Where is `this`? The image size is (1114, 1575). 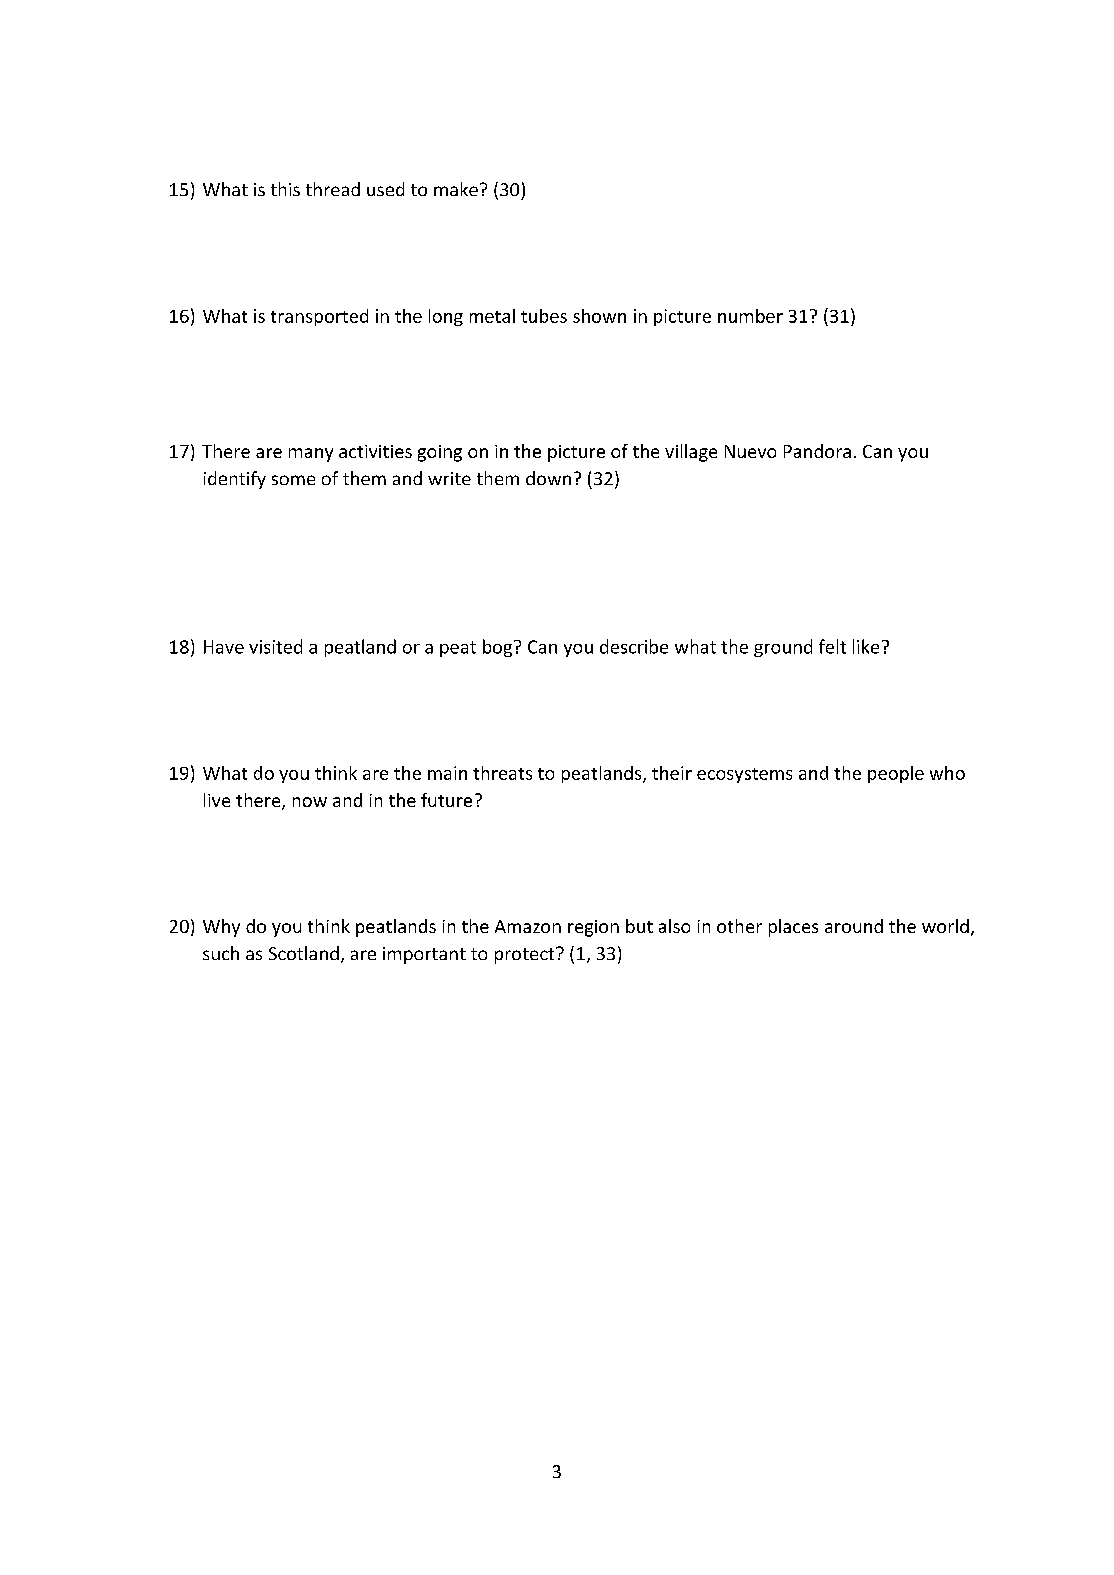
this is located at coordinates (285, 189).
